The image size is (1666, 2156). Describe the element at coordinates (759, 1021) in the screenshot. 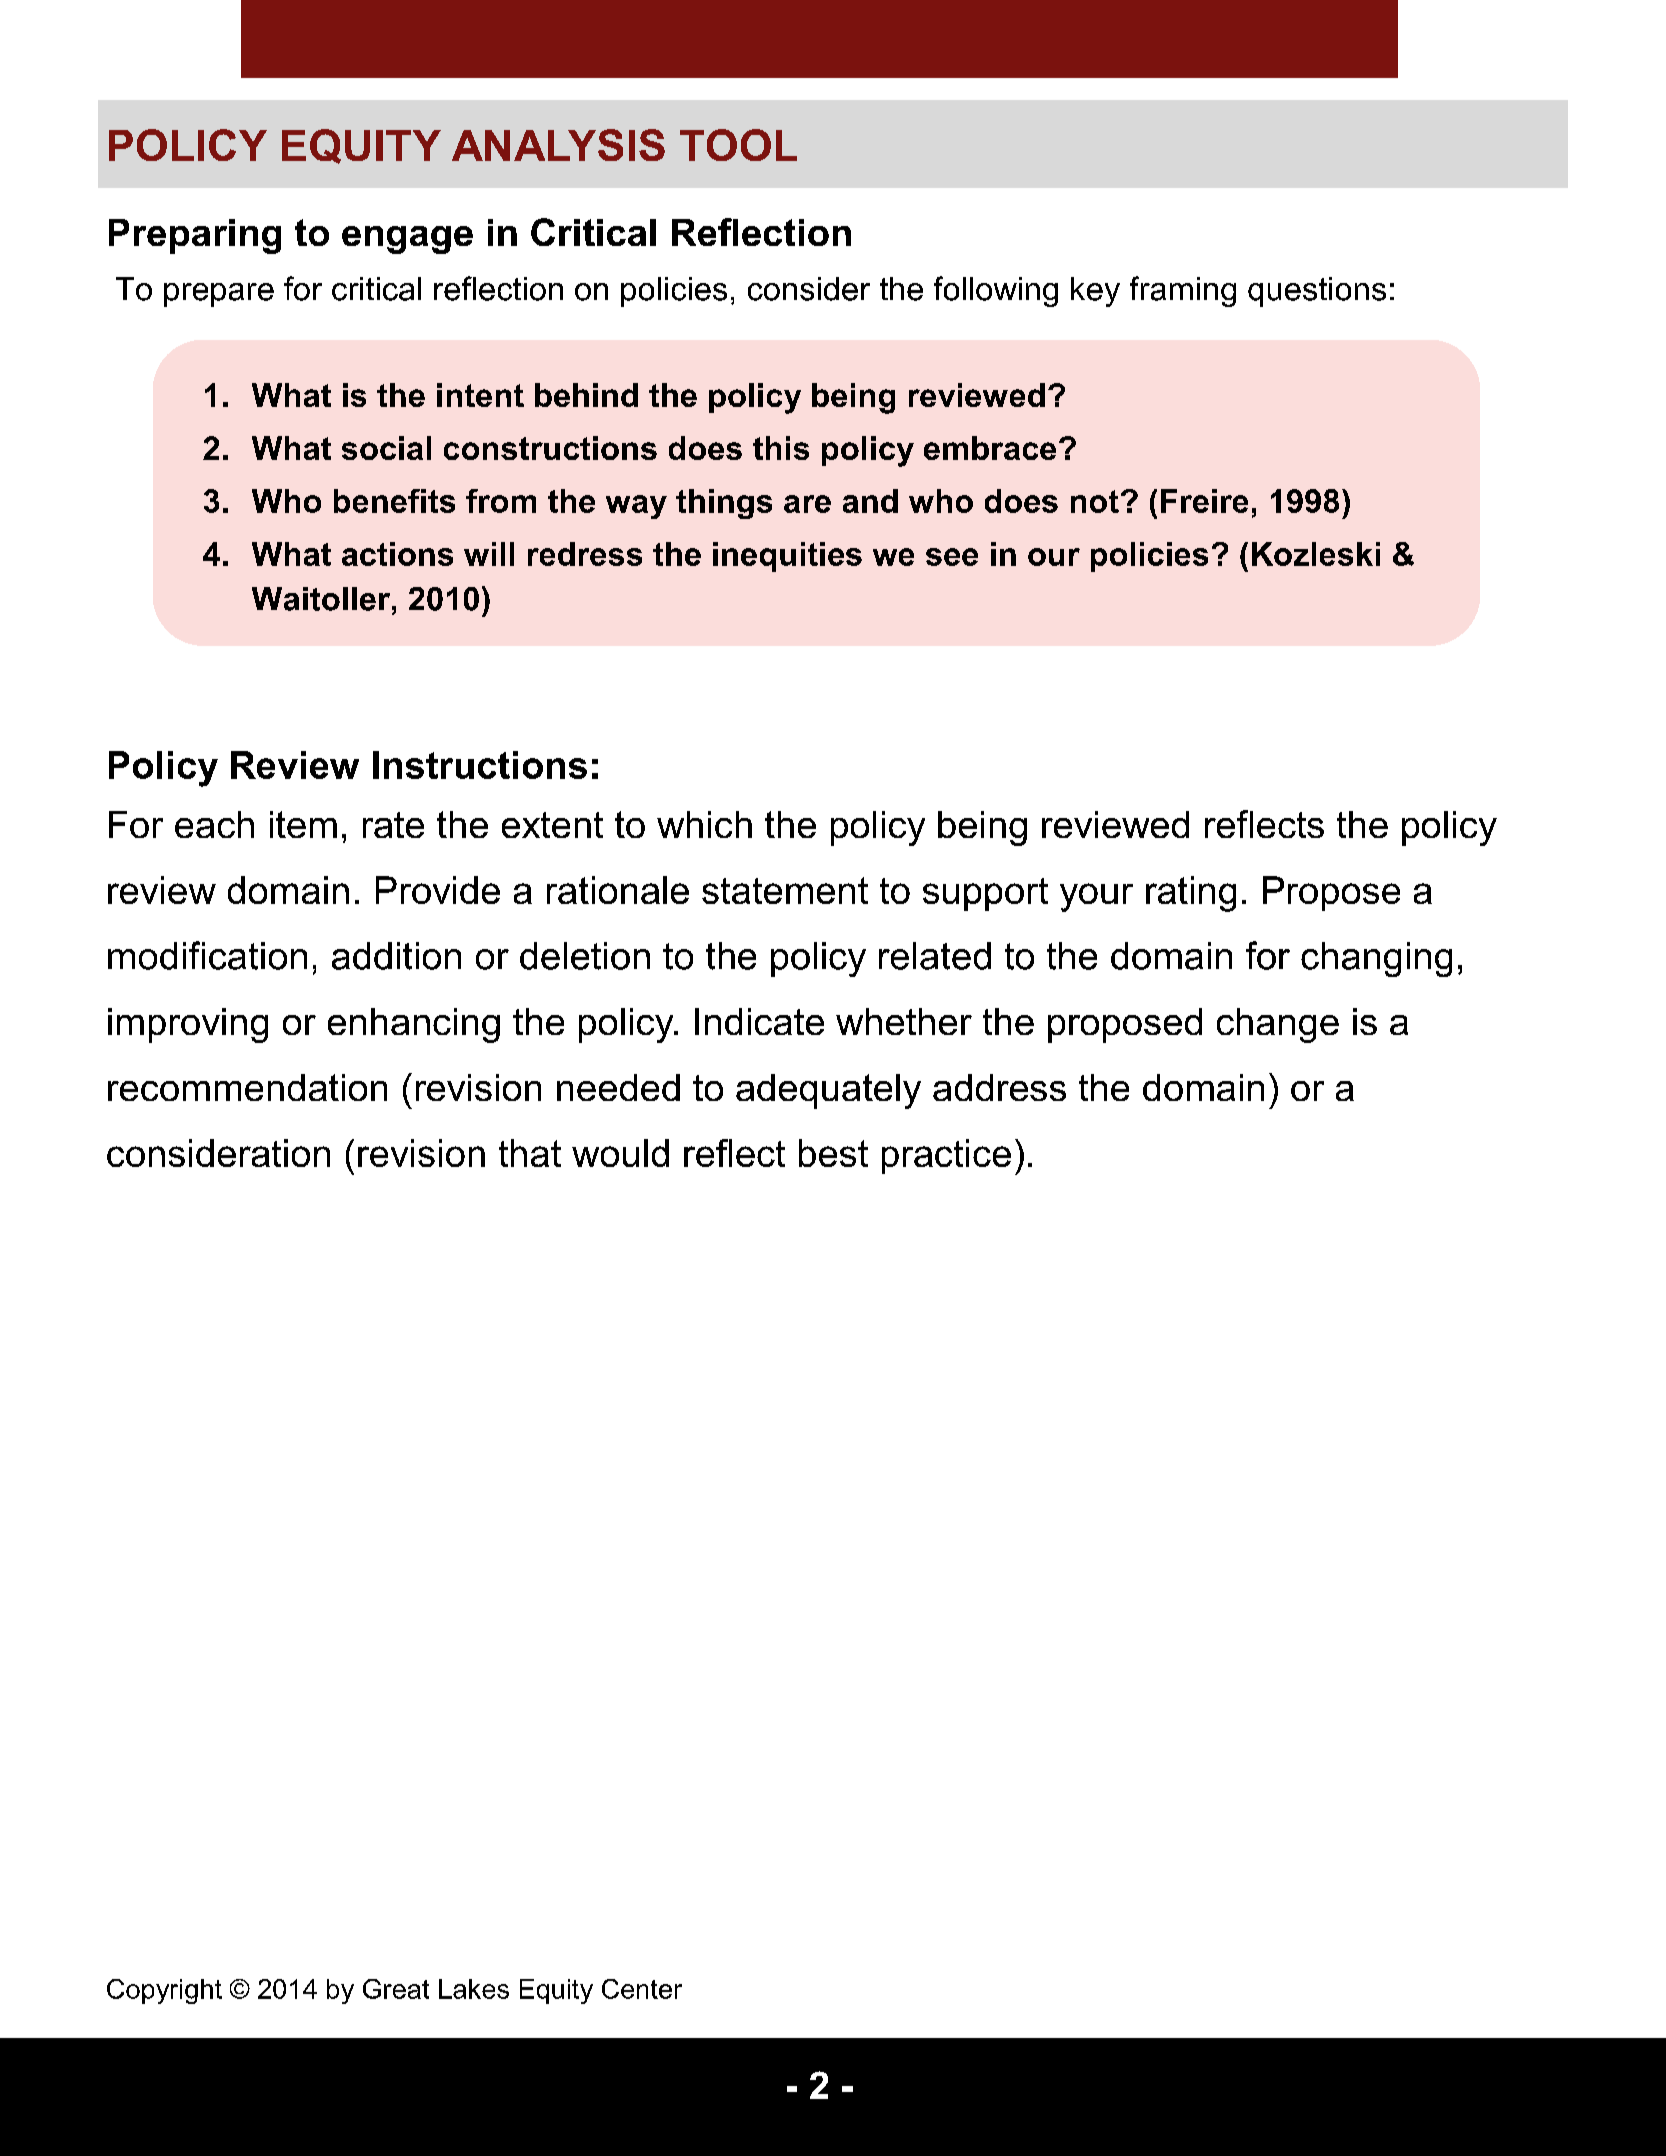

I see `Indicate` at that location.
